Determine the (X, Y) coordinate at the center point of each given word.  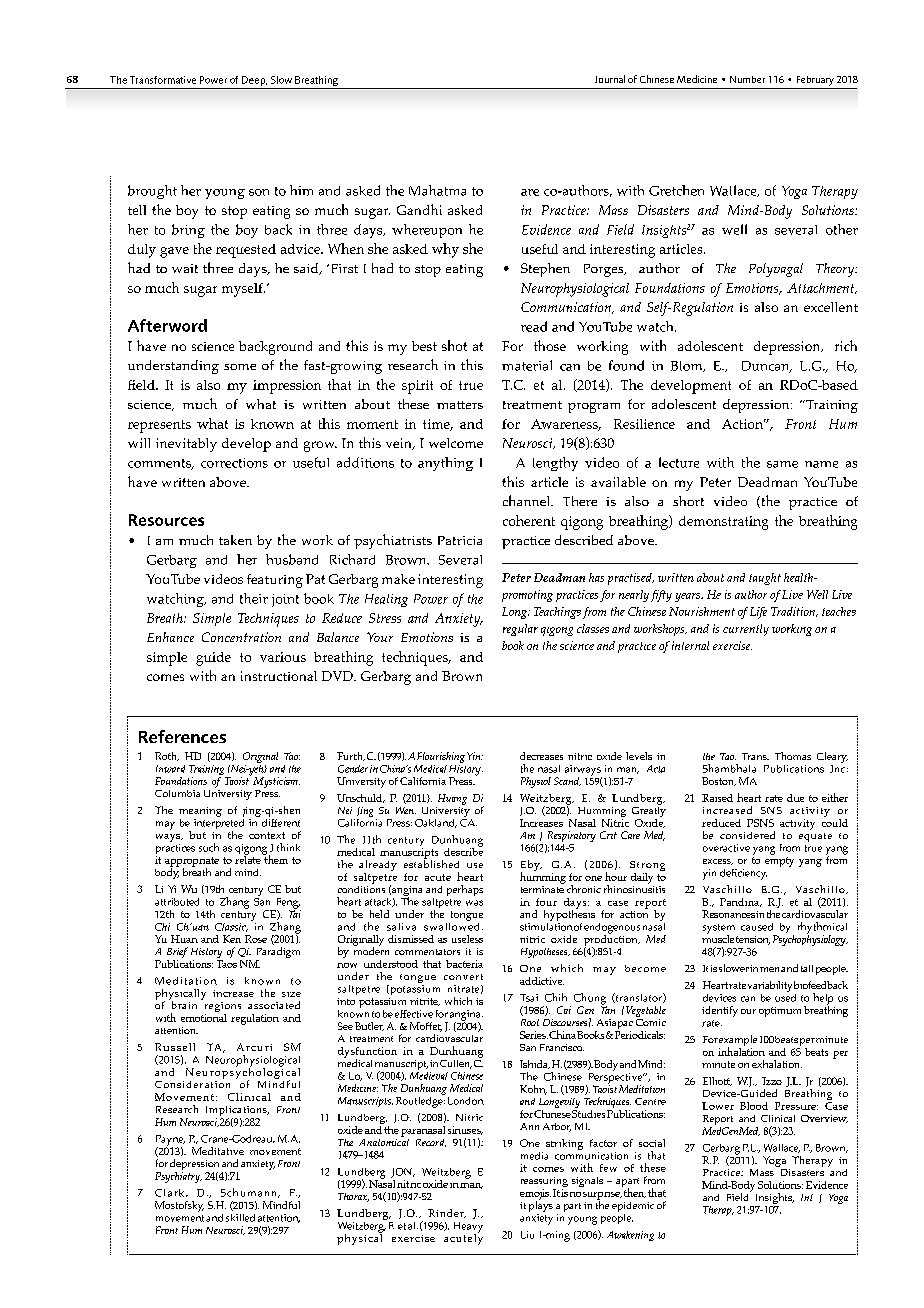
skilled (240, 1218)
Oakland (436, 823)
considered (747, 835)
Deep (254, 81)
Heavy (468, 1228)
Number (747, 79)
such (209, 847)
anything (445, 464)
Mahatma (437, 190)
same (782, 464)
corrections (234, 463)
